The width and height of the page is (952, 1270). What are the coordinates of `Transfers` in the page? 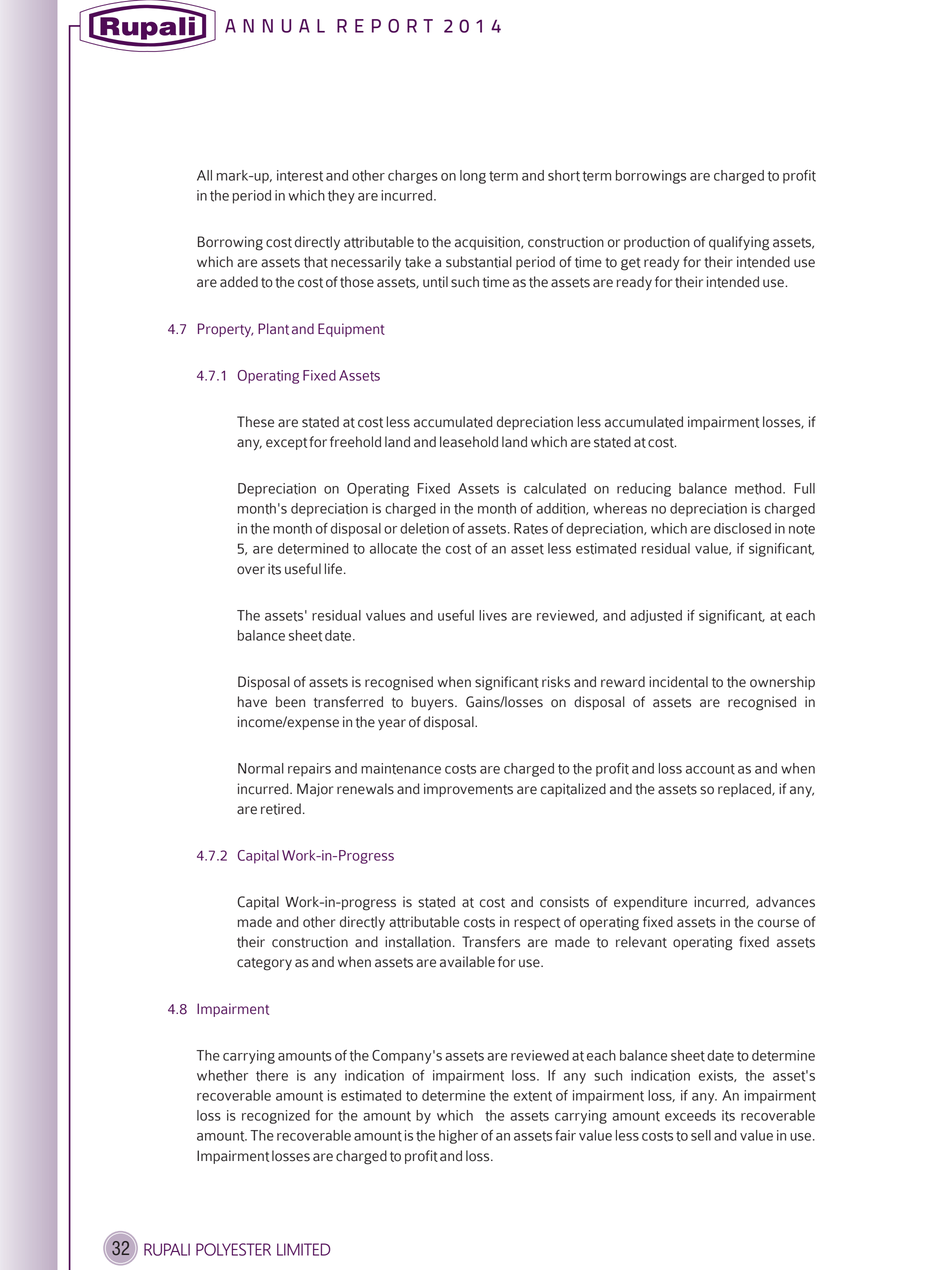 It's located at (491, 942).
